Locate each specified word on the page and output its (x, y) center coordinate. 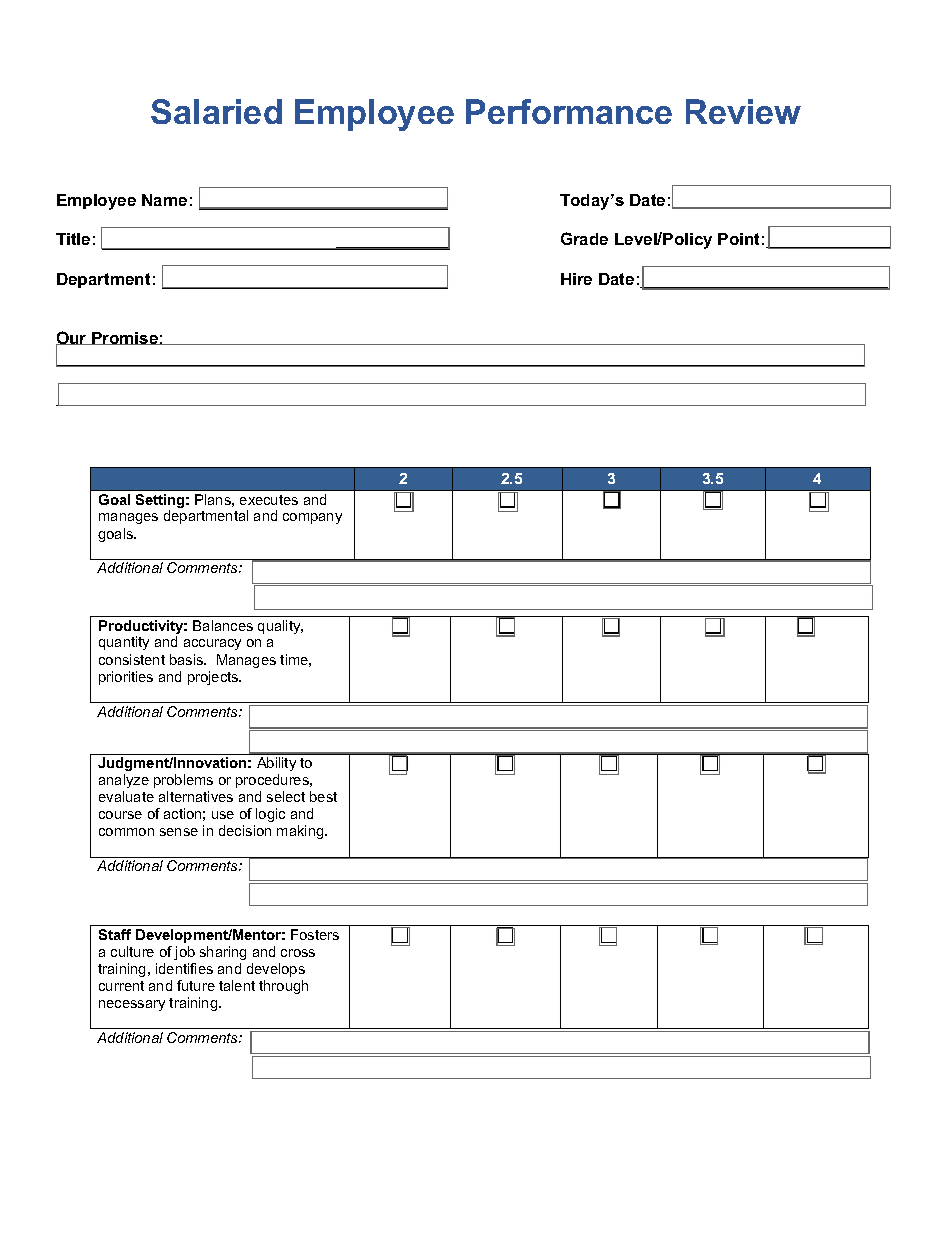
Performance (569, 111)
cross (298, 953)
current (121, 986)
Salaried (216, 111)
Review (743, 111)
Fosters (315, 934)
